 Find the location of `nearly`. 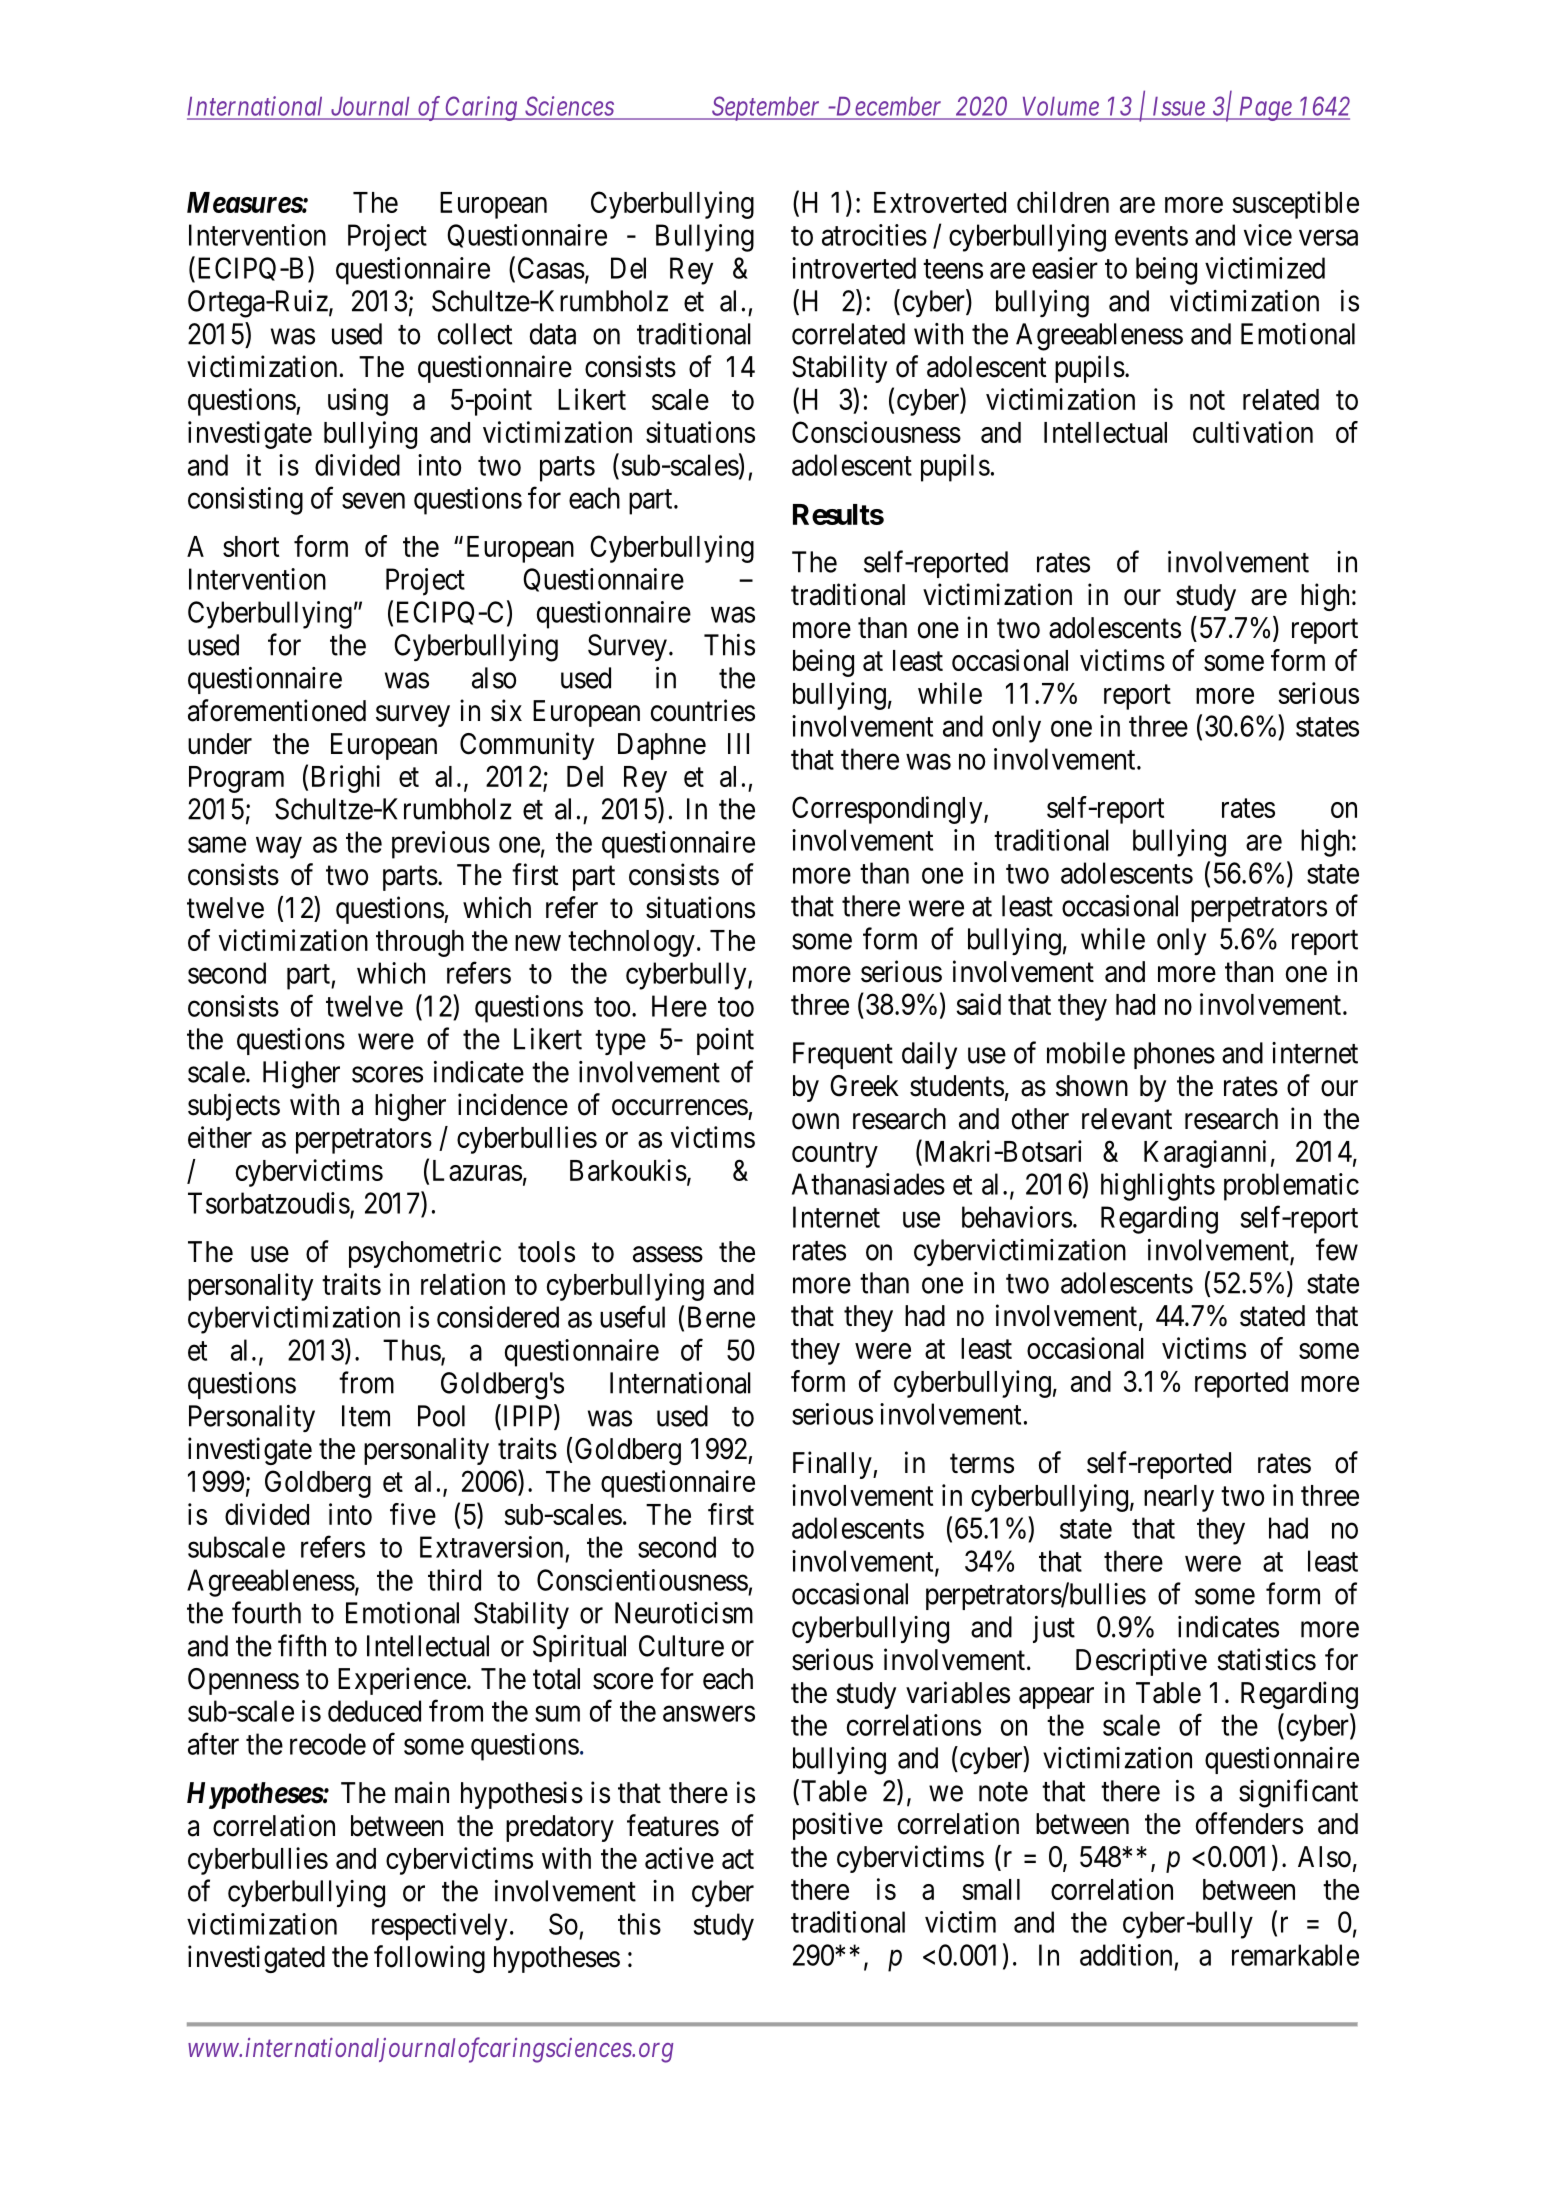

nearly is located at coordinates (1179, 1498).
